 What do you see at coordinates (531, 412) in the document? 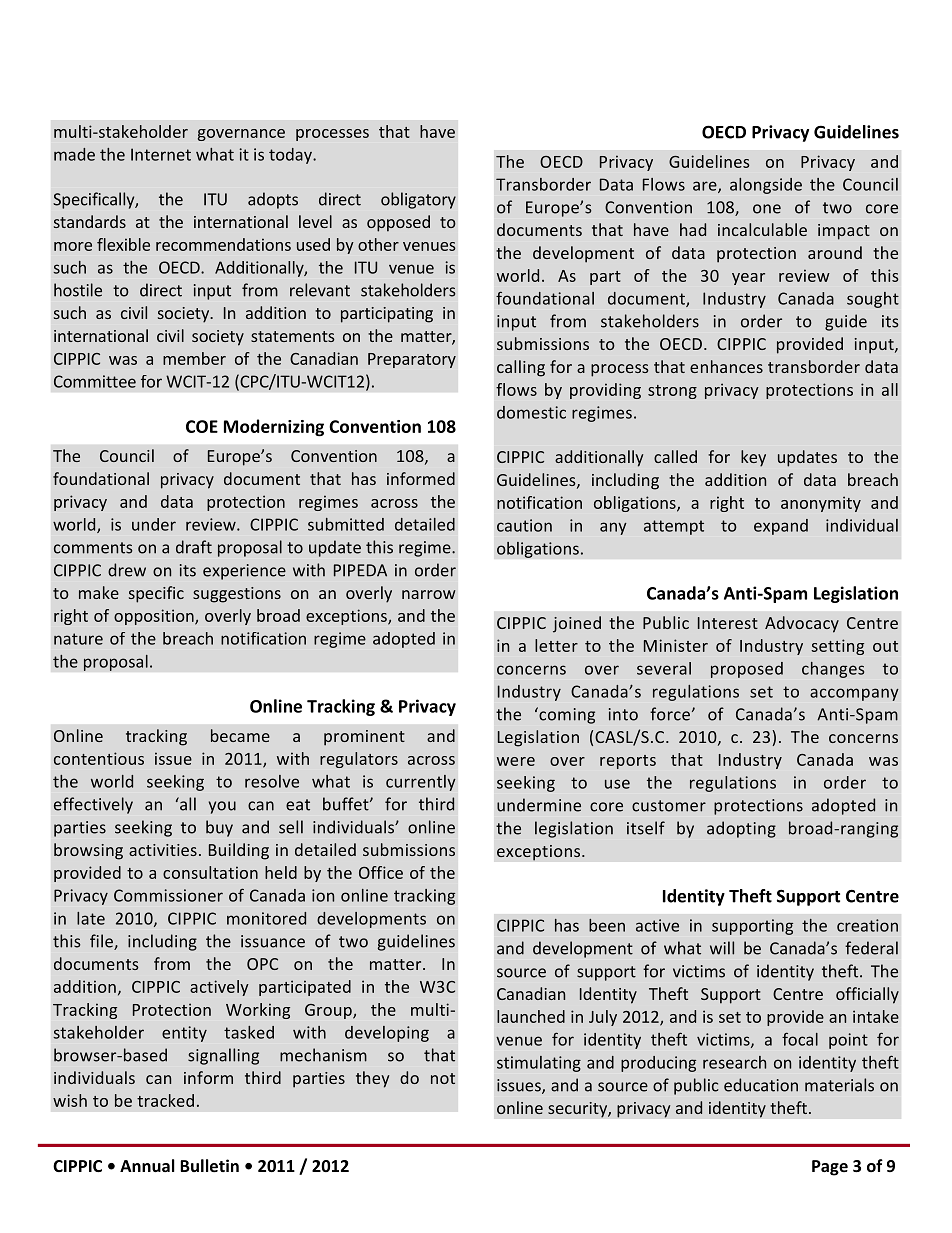
I see `domestic` at bounding box center [531, 412].
